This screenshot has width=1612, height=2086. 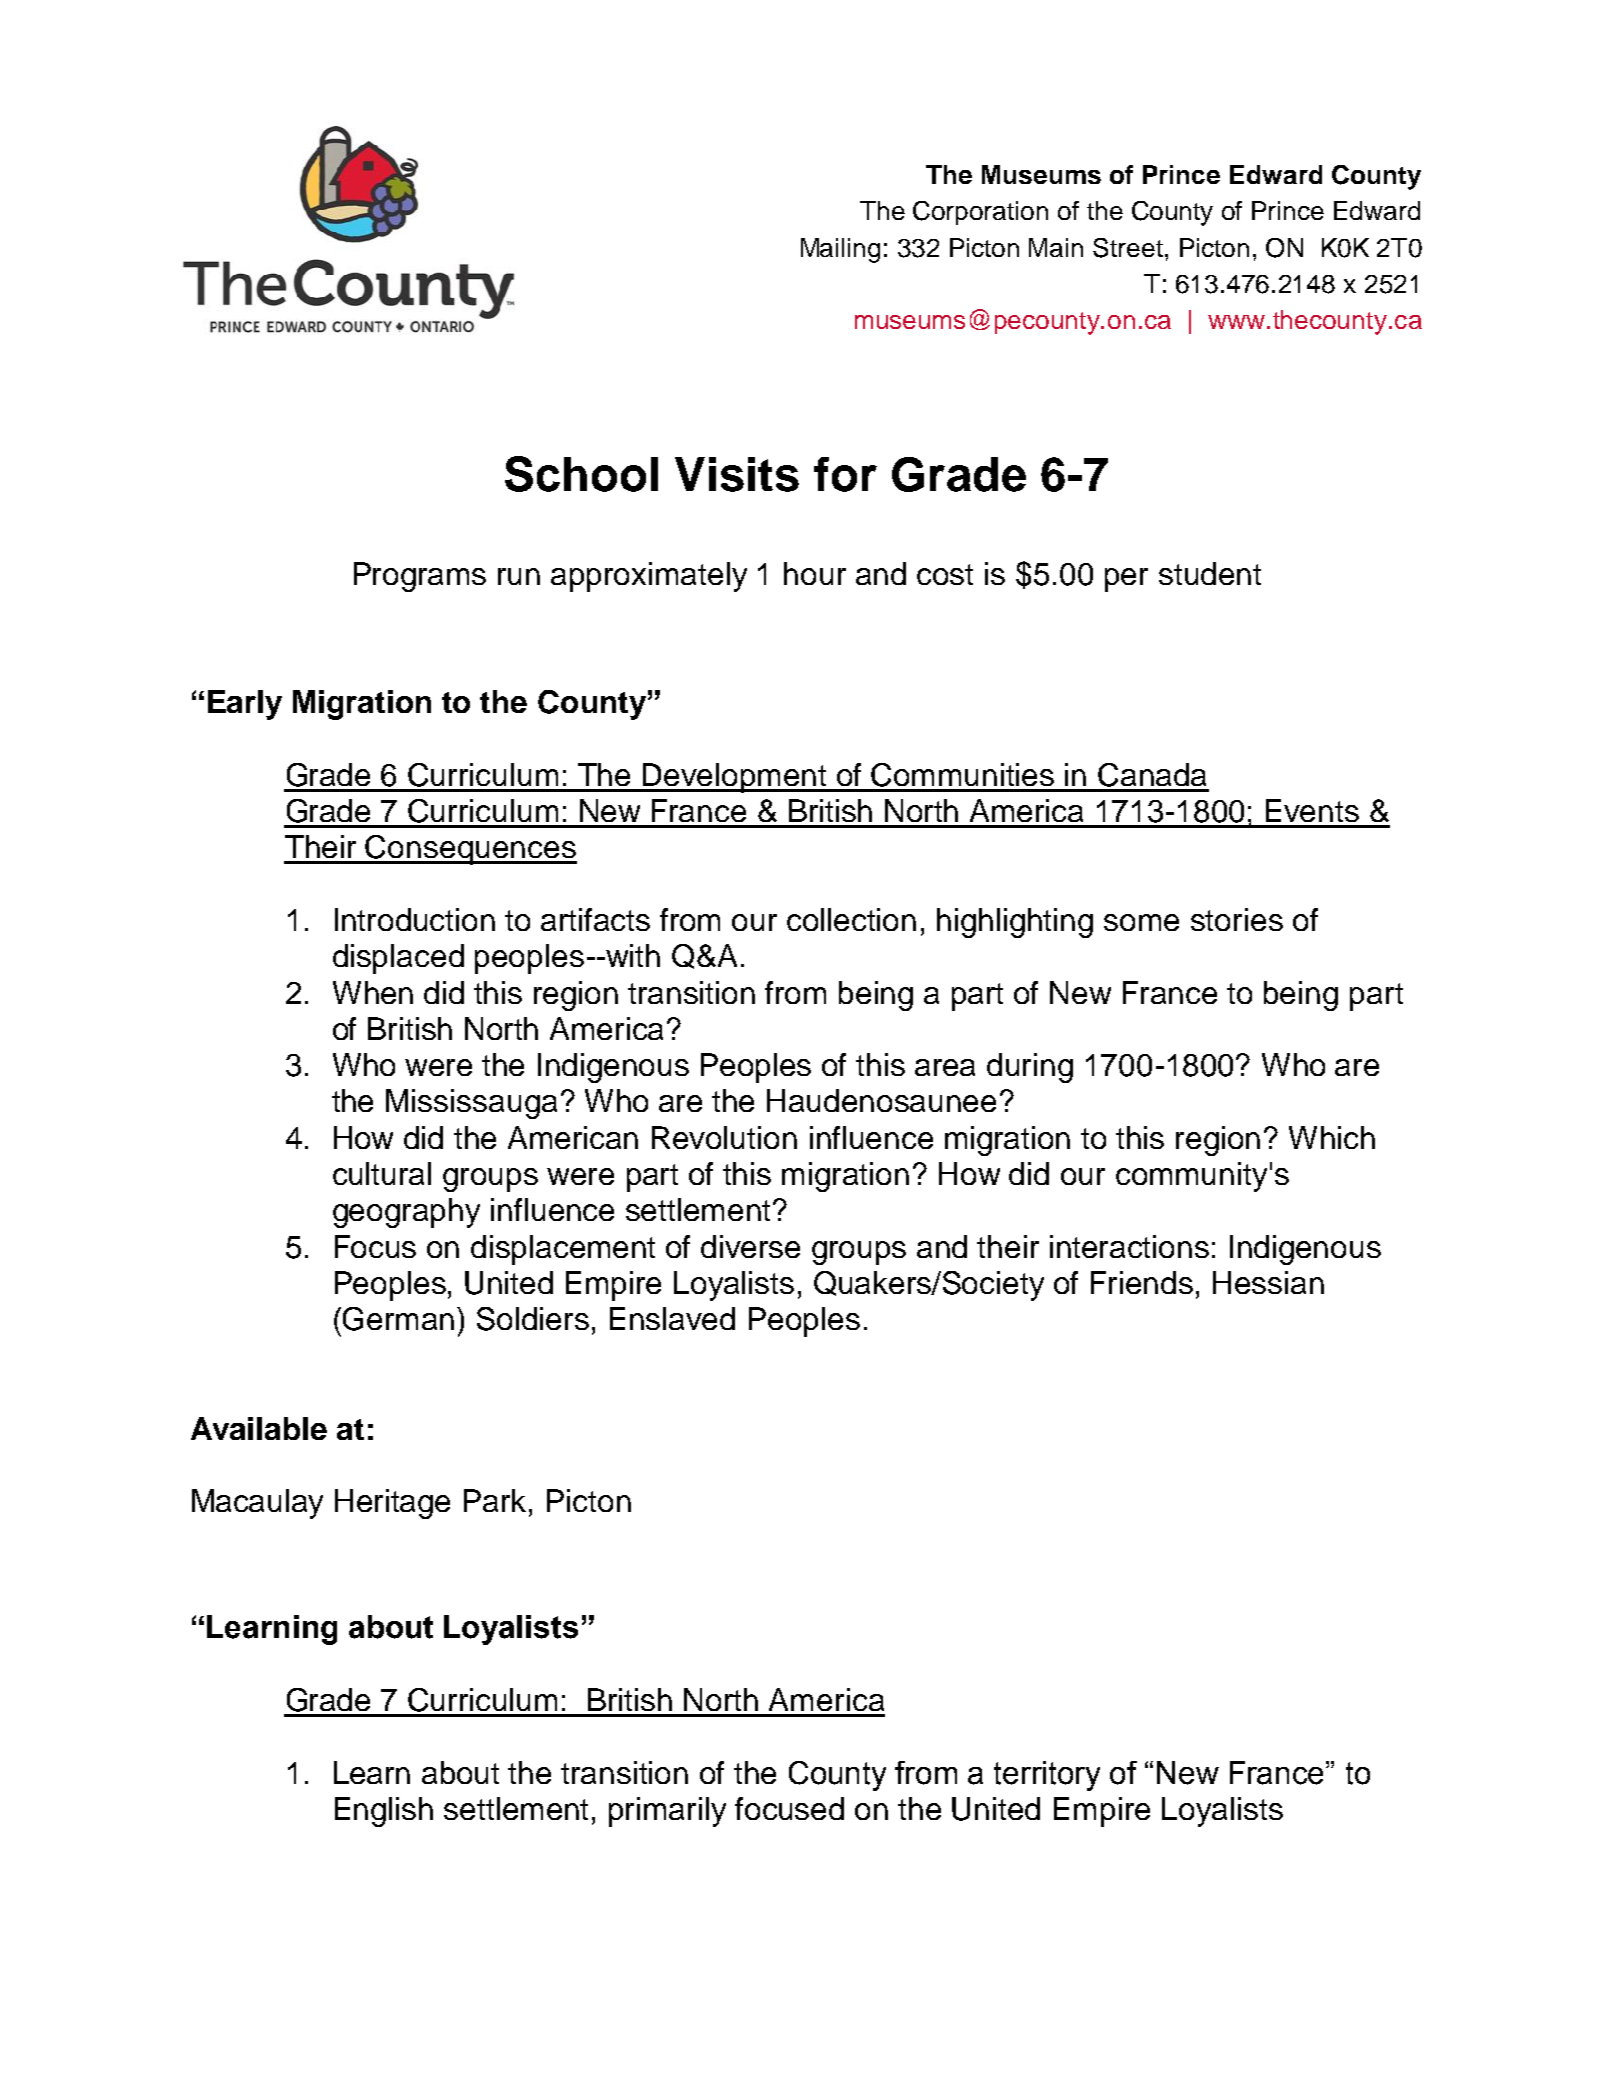 I want to click on Enslaved, so click(x=672, y=1318).
